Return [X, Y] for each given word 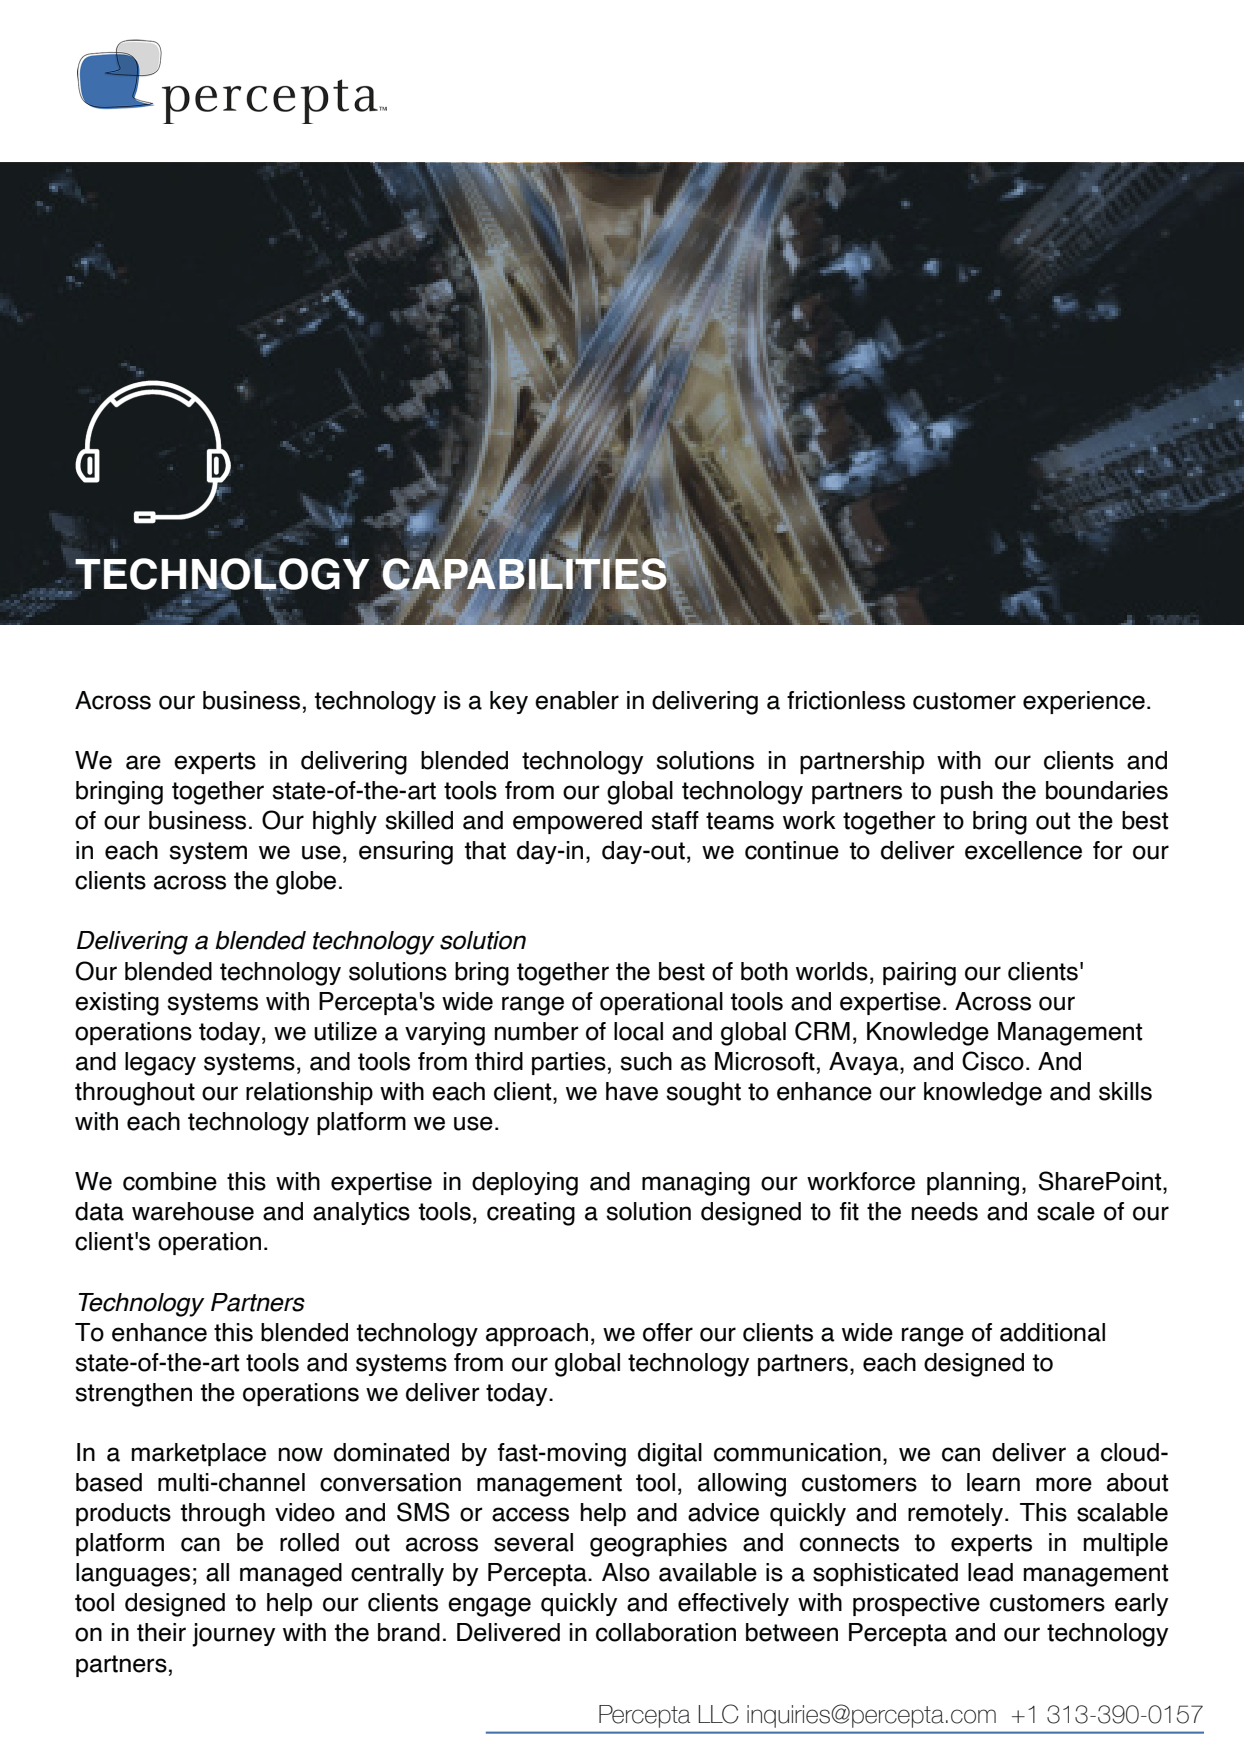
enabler [577, 700]
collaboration [666, 1632]
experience [1084, 702]
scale [1066, 1211]
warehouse [193, 1211]
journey [233, 1635]
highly [345, 823]
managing [696, 1184]
